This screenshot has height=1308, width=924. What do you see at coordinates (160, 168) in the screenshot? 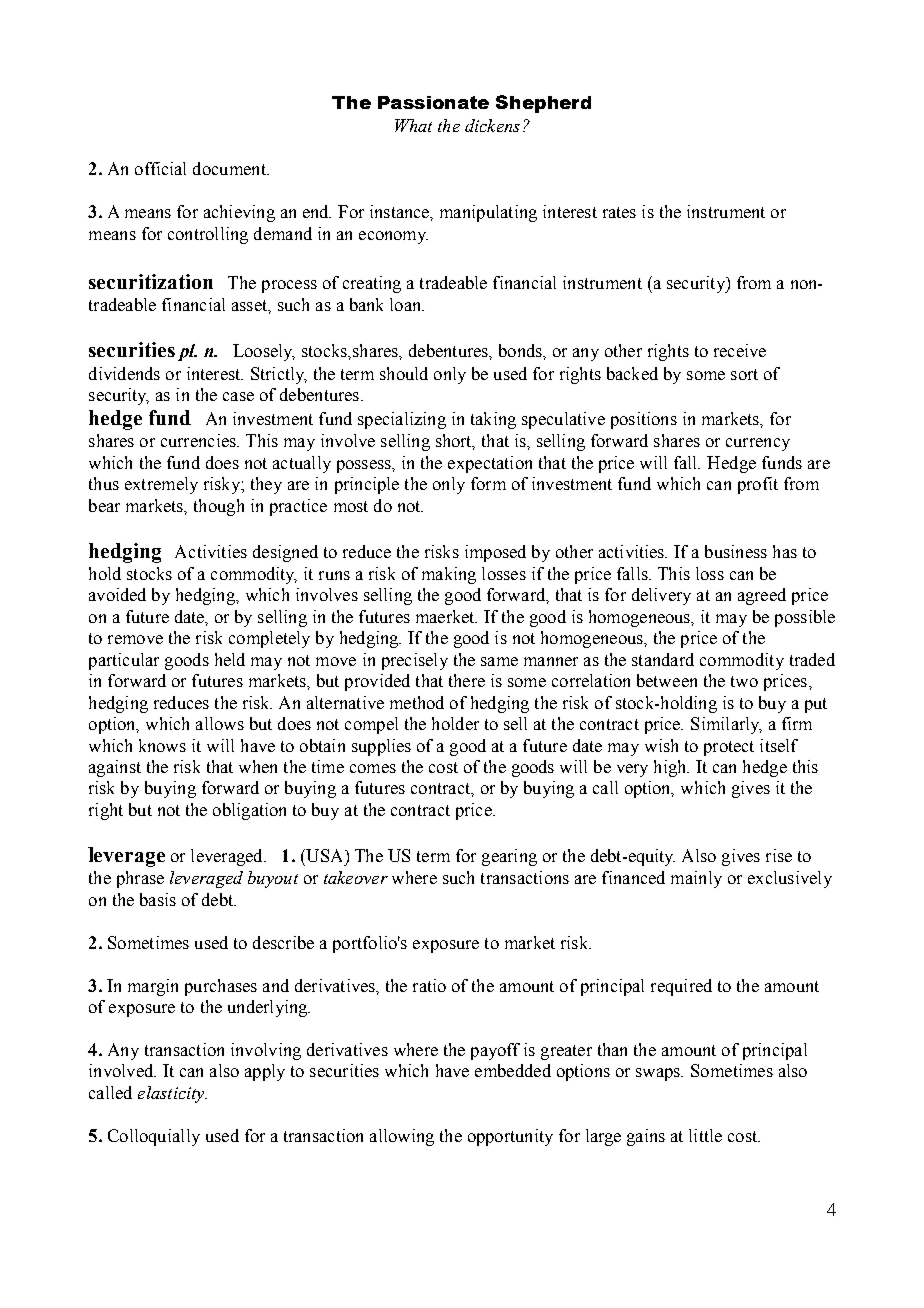
I see `official` at bounding box center [160, 168].
